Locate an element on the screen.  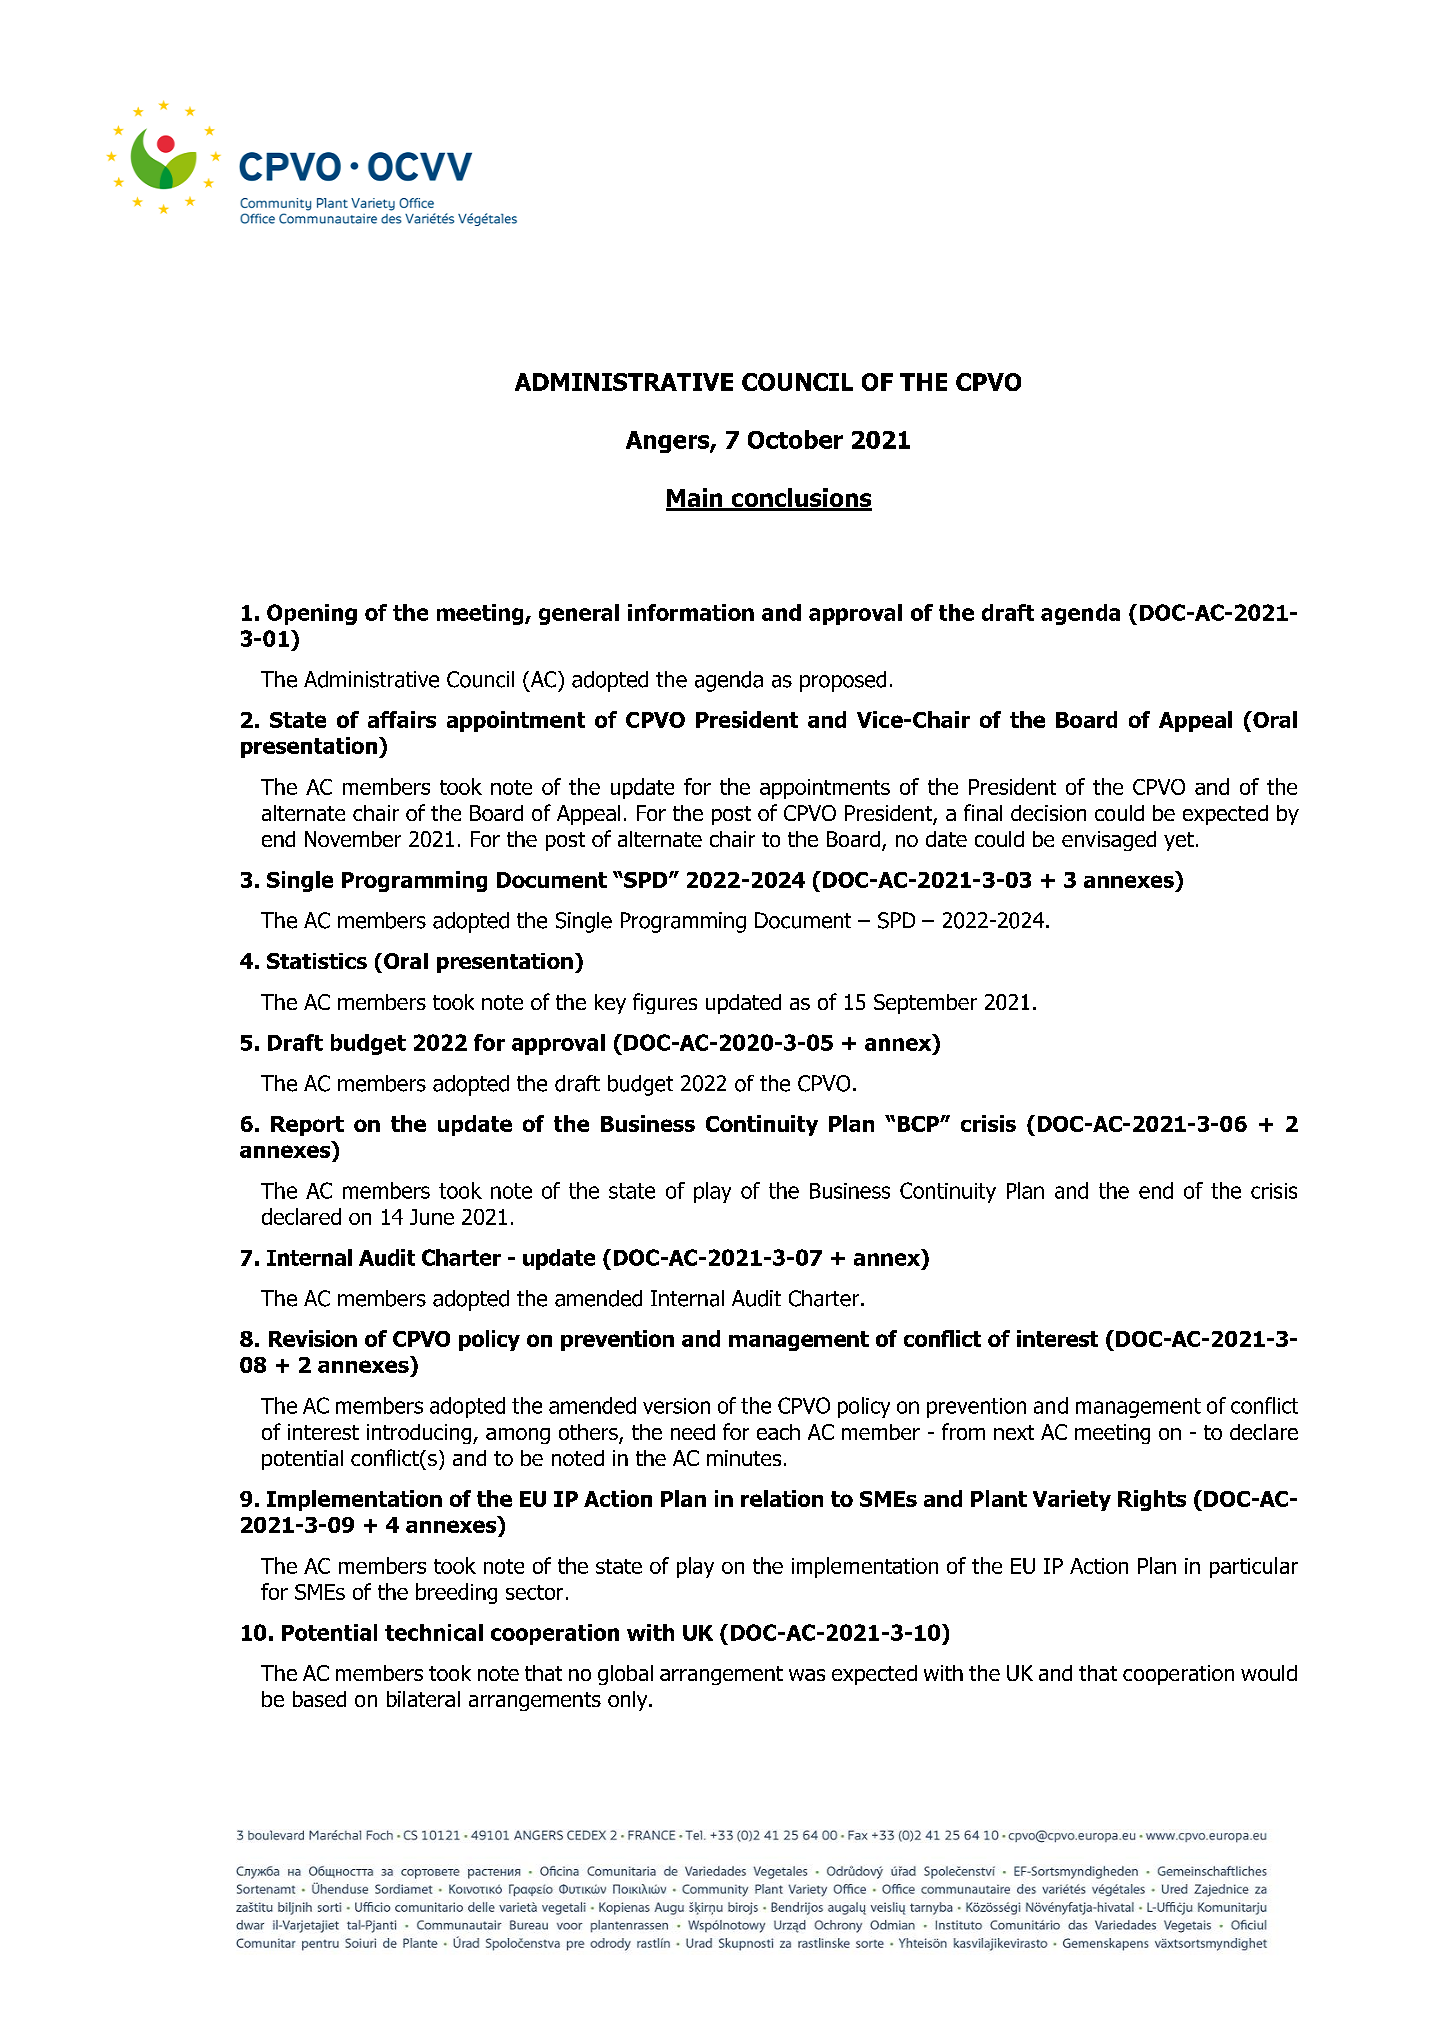
would is located at coordinates (1269, 1673).
